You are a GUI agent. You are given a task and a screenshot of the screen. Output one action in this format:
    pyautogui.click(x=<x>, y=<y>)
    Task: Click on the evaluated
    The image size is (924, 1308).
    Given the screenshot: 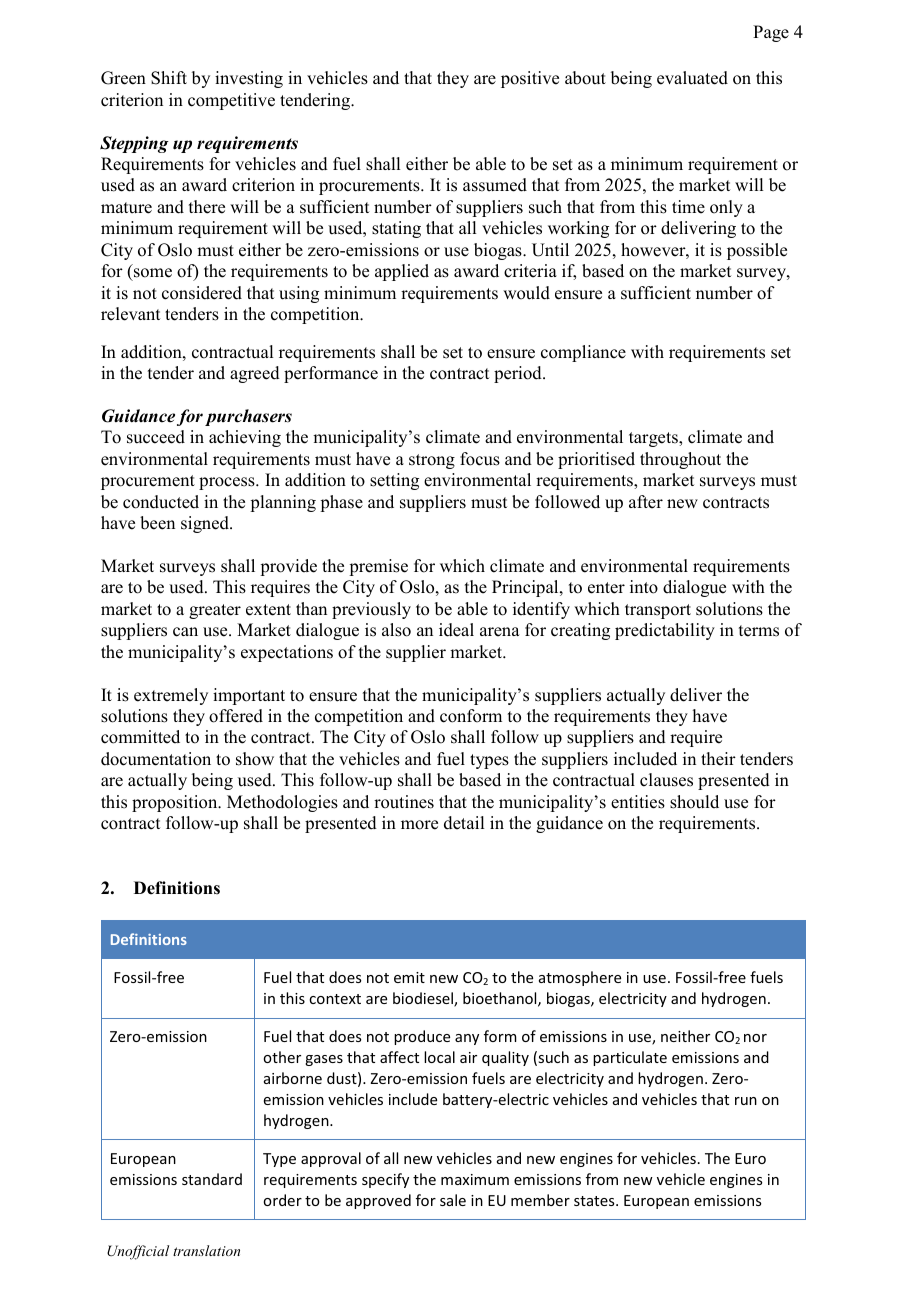 What is the action you would take?
    pyautogui.click(x=692, y=78)
